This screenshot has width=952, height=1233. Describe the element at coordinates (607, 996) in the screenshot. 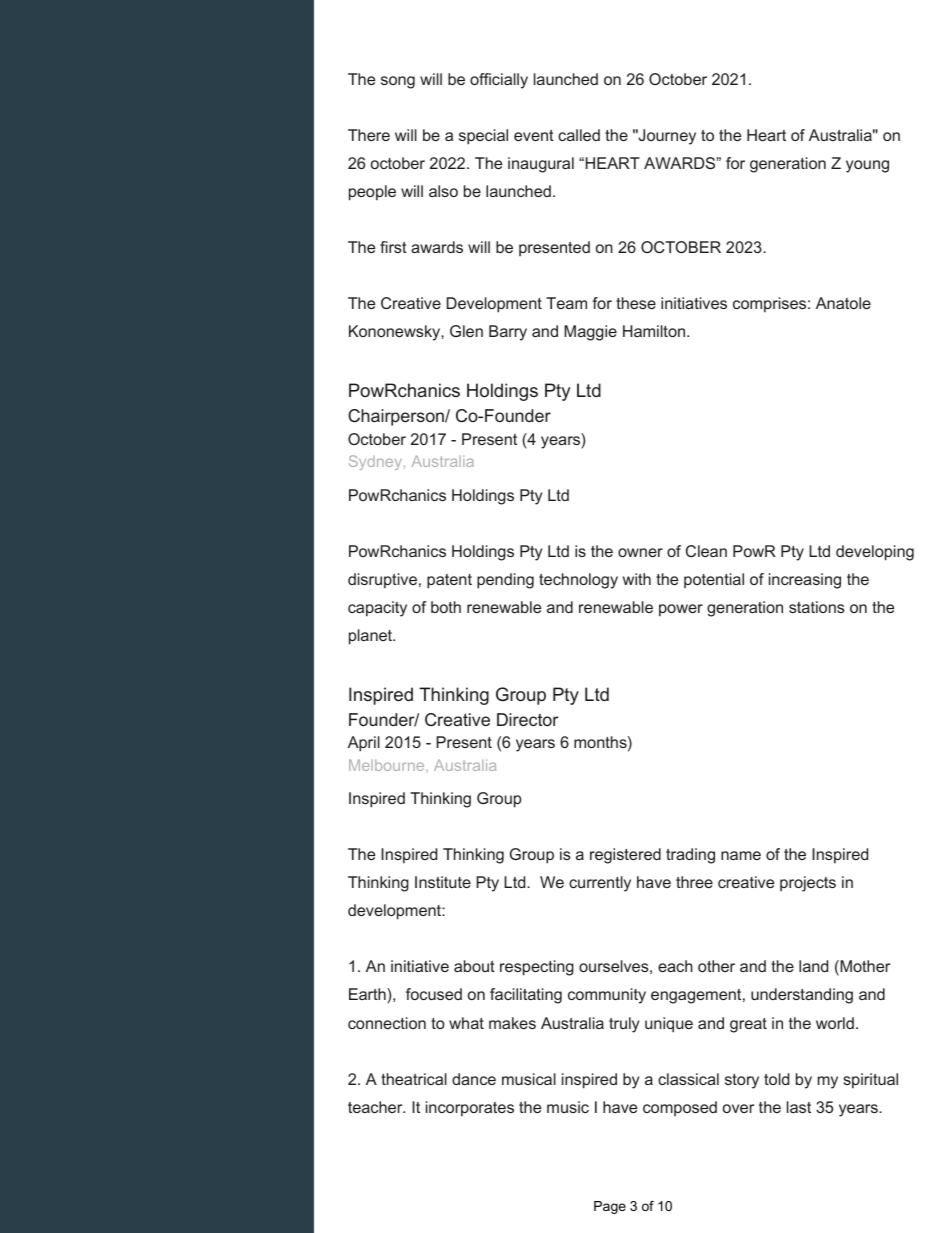

I see `community` at that location.
